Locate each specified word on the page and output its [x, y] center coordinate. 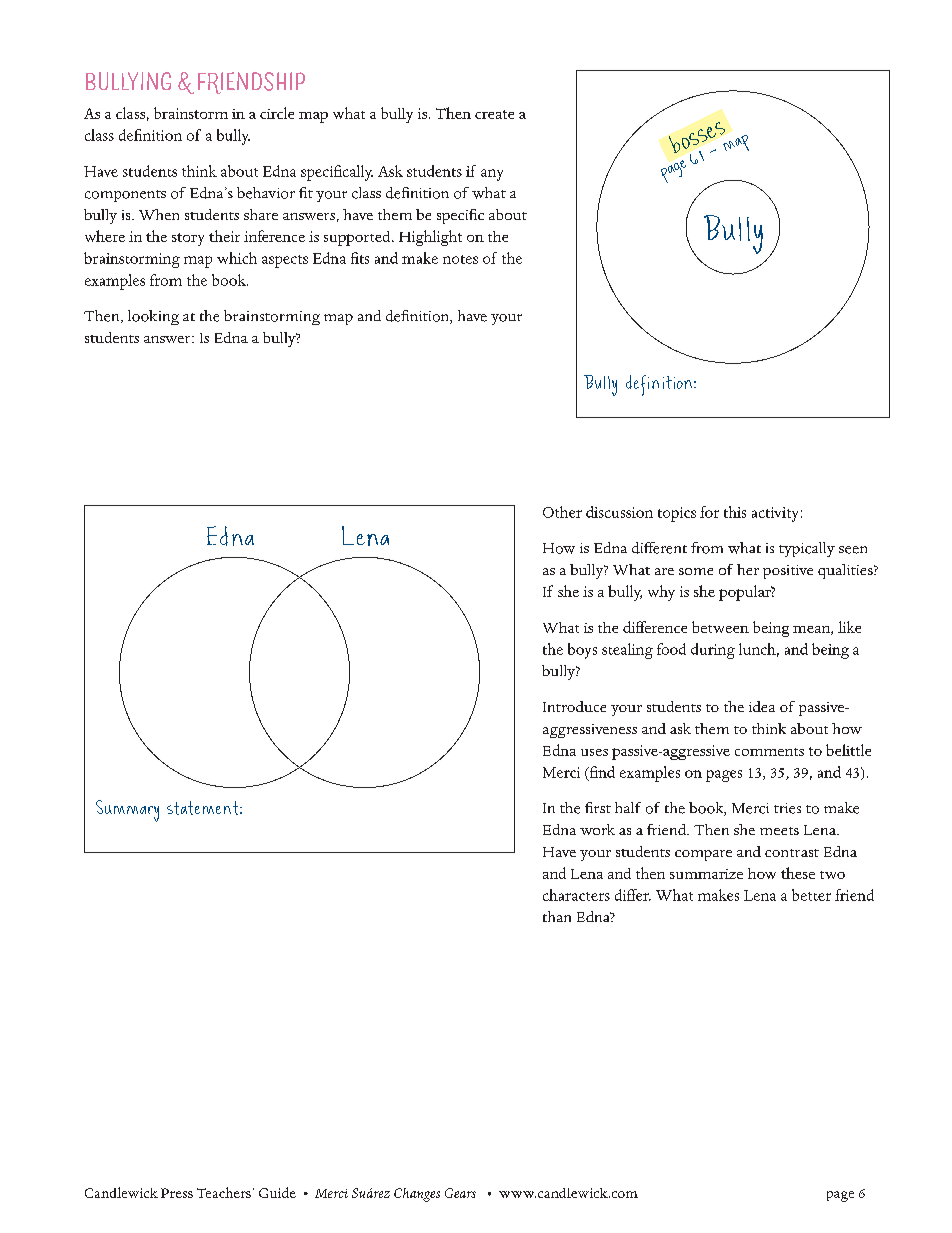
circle [277, 113]
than [557, 916]
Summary [127, 811]
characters [576, 895]
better [811, 895]
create [494, 114]
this [735, 512]
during [713, 651]
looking [153, 317]
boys [582, 651]
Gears [460, 1193]
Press [177, 1193]
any [492, 175]
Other [562, 512]
